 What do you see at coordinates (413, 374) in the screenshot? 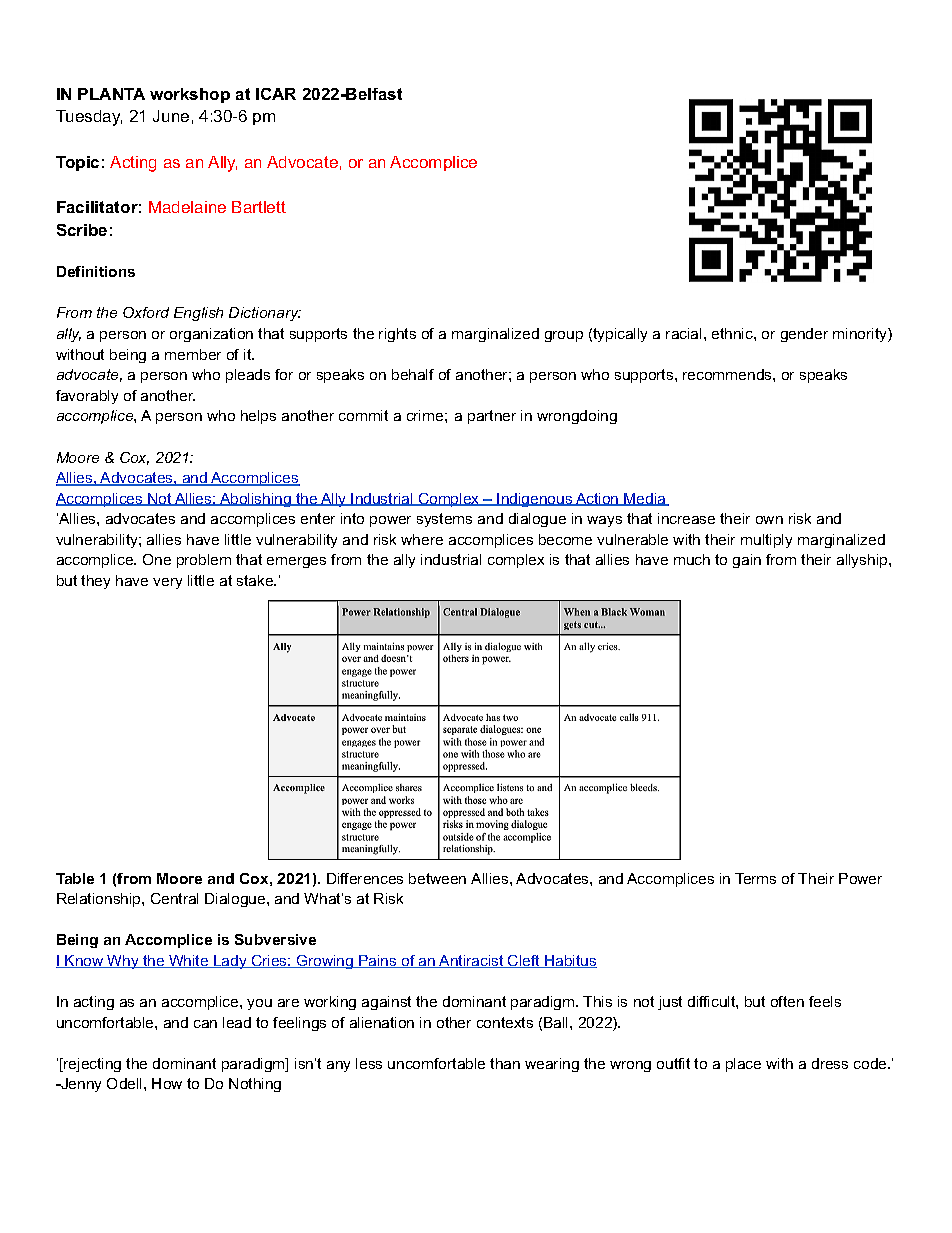
I see `behalf` at bounding box center [413, 374].
